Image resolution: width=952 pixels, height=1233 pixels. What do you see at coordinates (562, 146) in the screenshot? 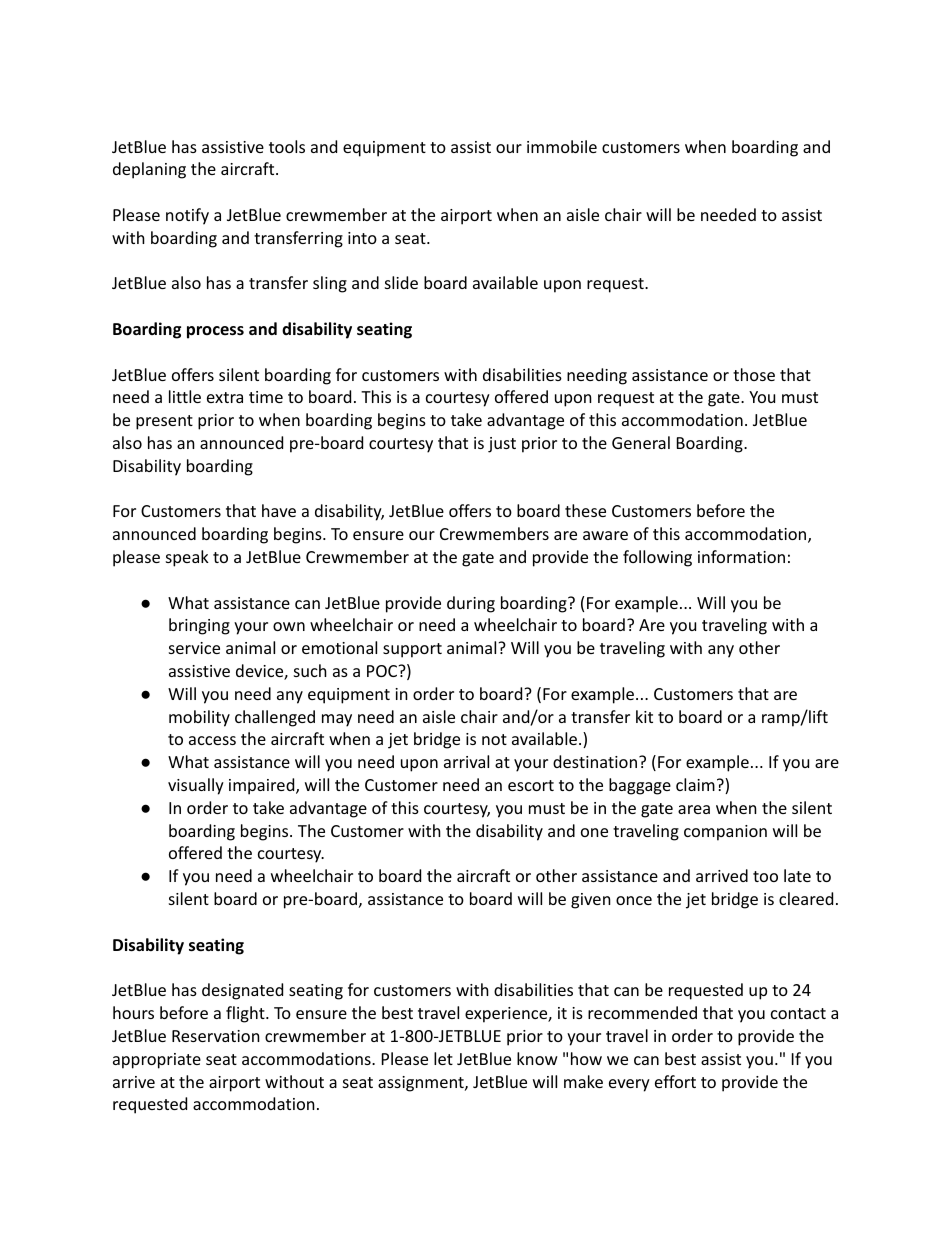
I see `immobile` at bounding box center [562, 146].
